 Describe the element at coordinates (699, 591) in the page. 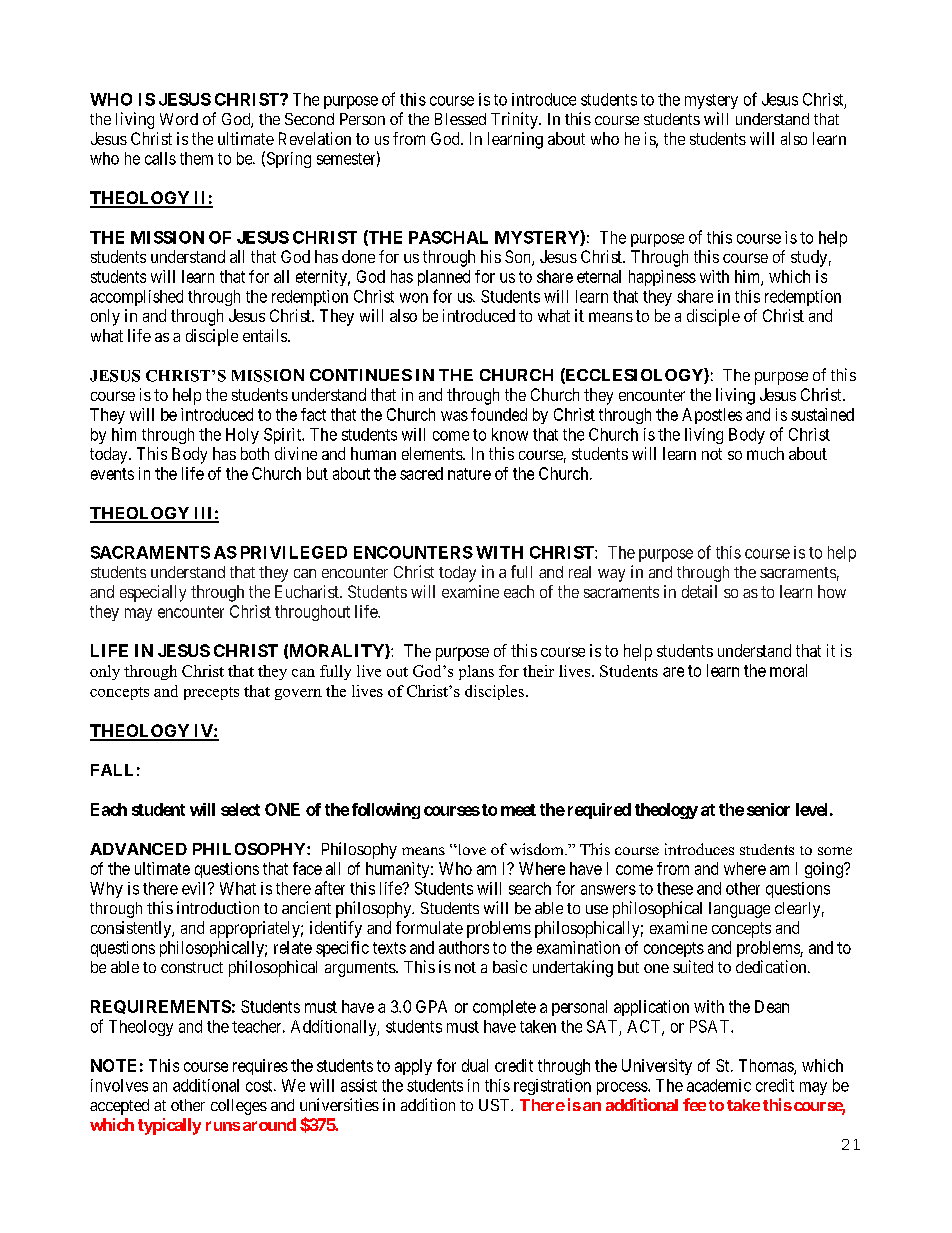

I see `detail` at that location.
